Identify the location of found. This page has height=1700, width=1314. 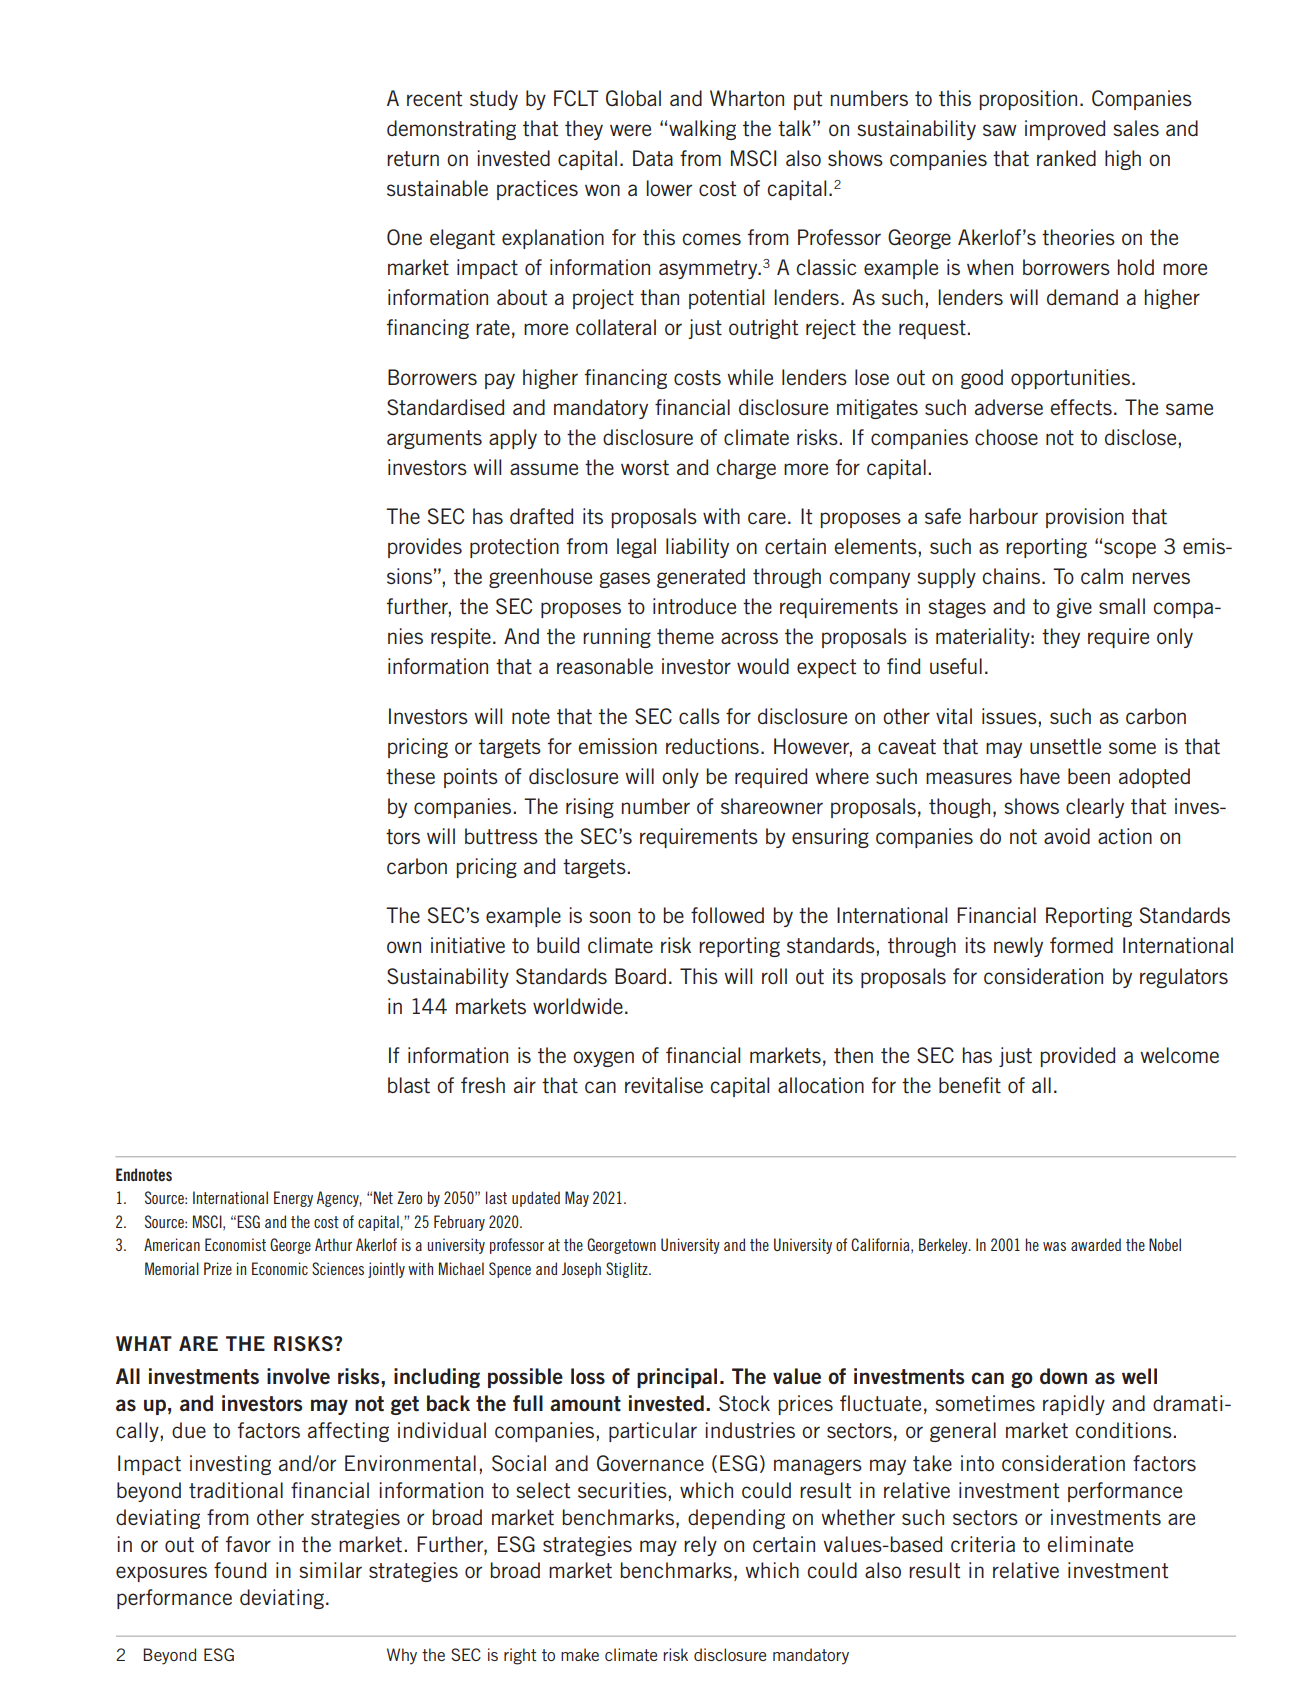
(240, 1570).
